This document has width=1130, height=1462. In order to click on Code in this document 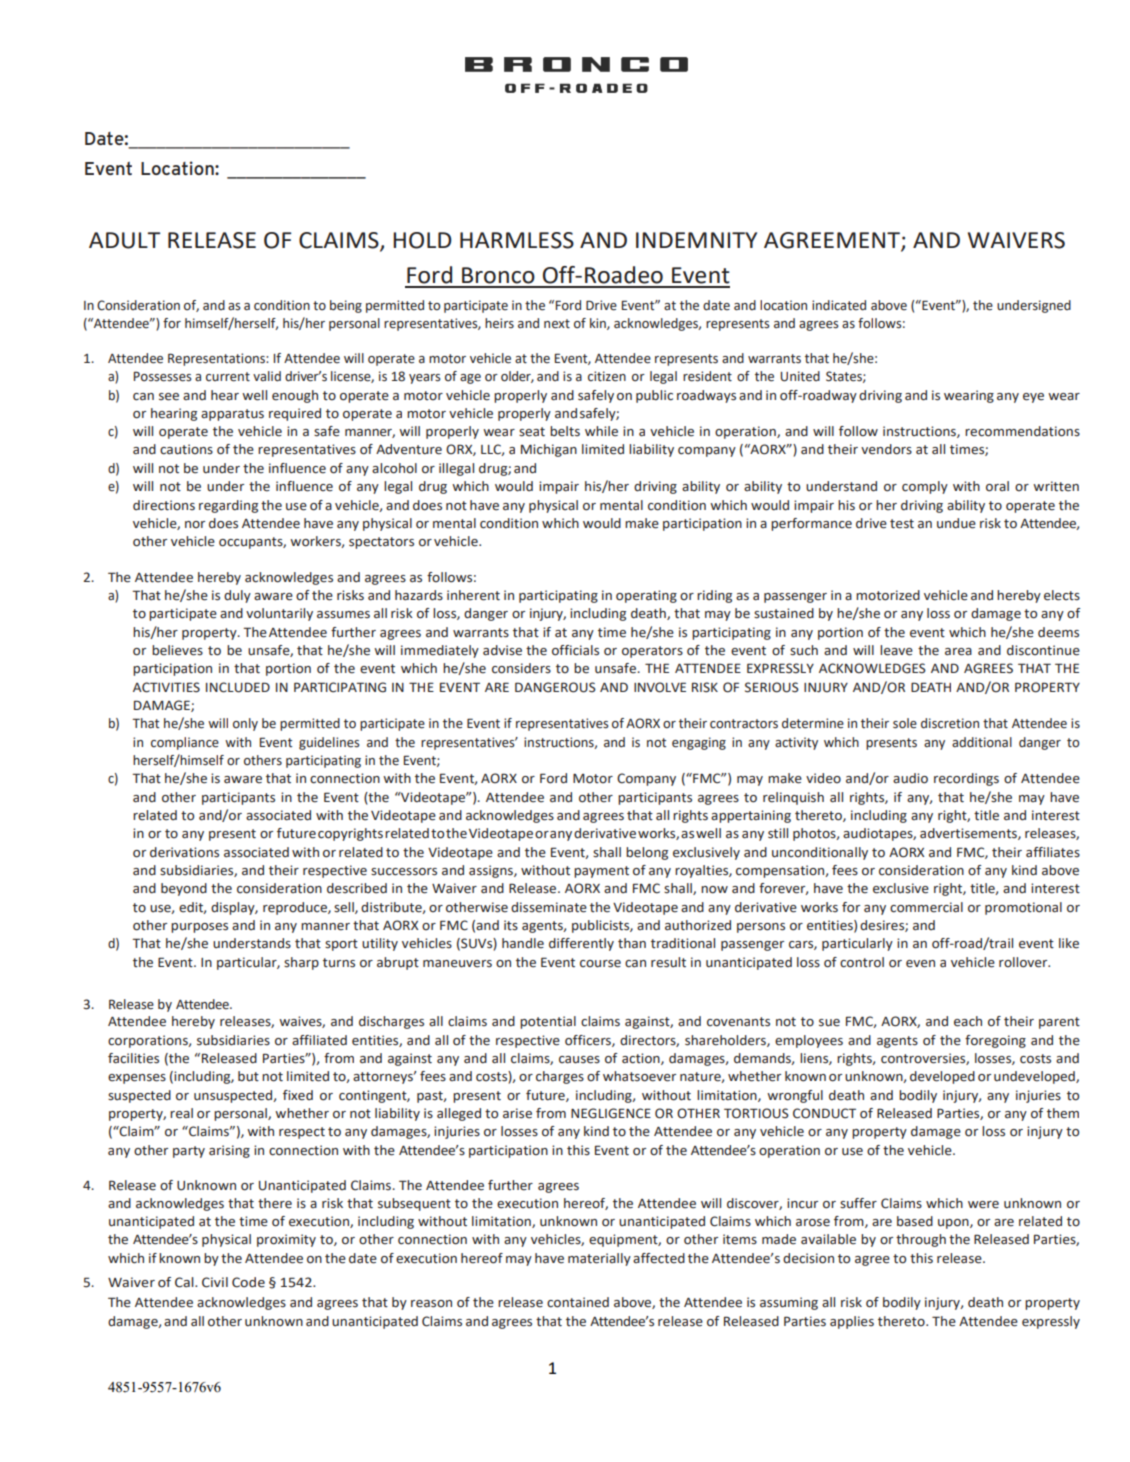, I will do `click(248, 1282)`.
